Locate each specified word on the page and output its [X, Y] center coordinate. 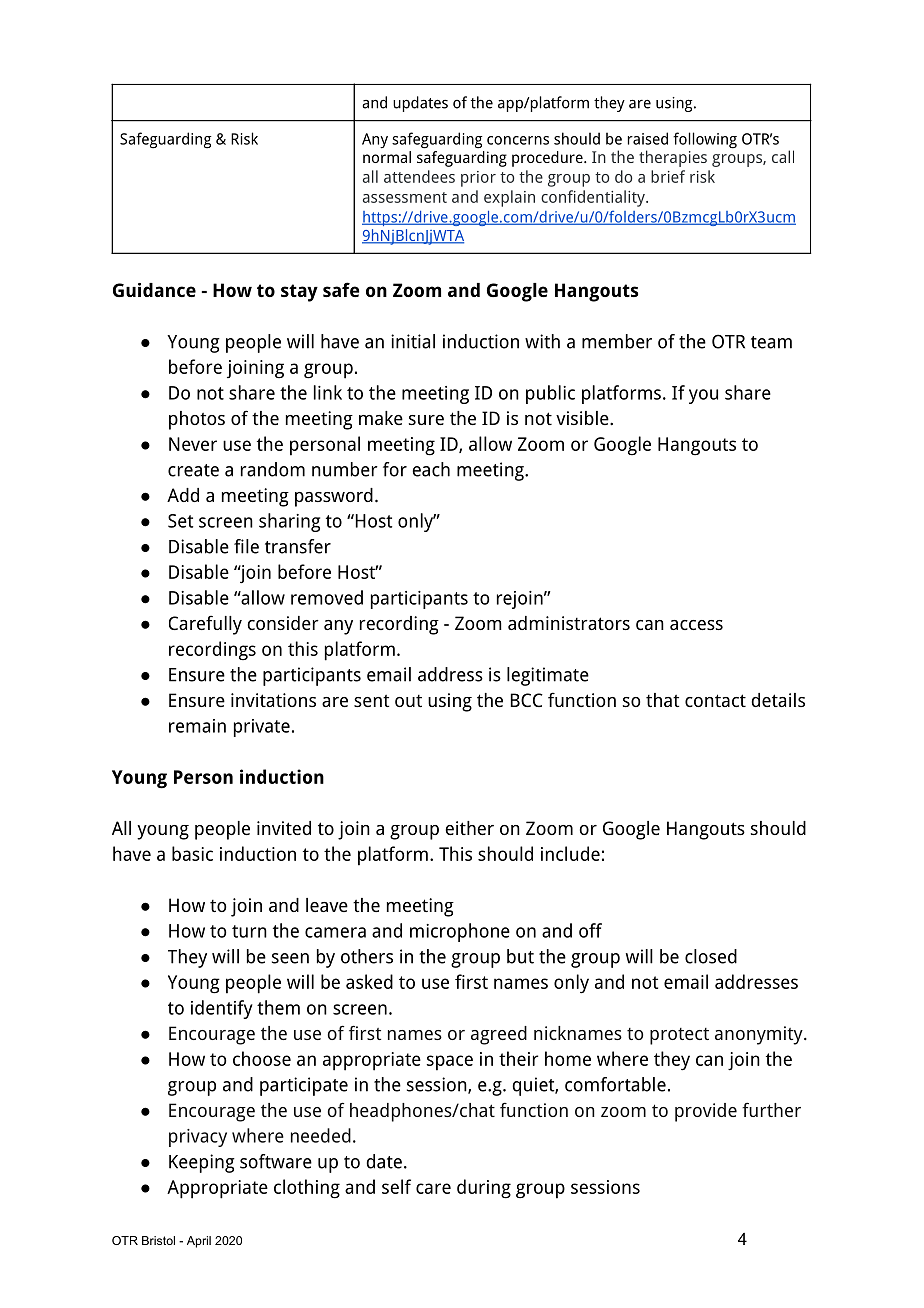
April [199, 1242]
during [484, 1189]
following [705, 140]
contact [715, 700]
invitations [273, 700]
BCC [527, 700]
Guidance [154, 290]
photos [197, 420]
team [771, 342]
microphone [460, 932]
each [431, 469]
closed [711, 956]
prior [478, 179]
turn [249, 931]
